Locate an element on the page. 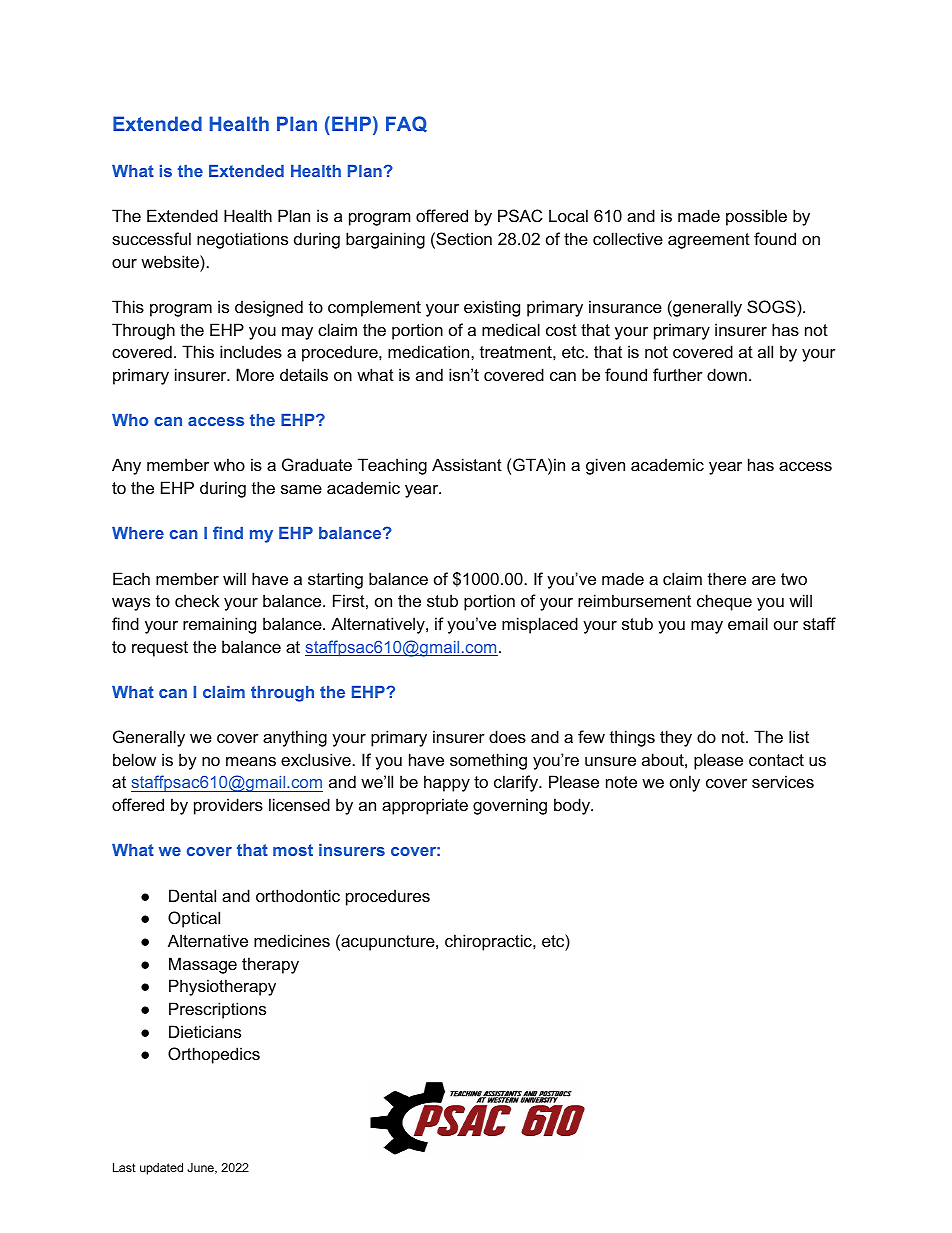 The height and width of the page is (1233, 952). June is located at coordinates (201, 1168).
